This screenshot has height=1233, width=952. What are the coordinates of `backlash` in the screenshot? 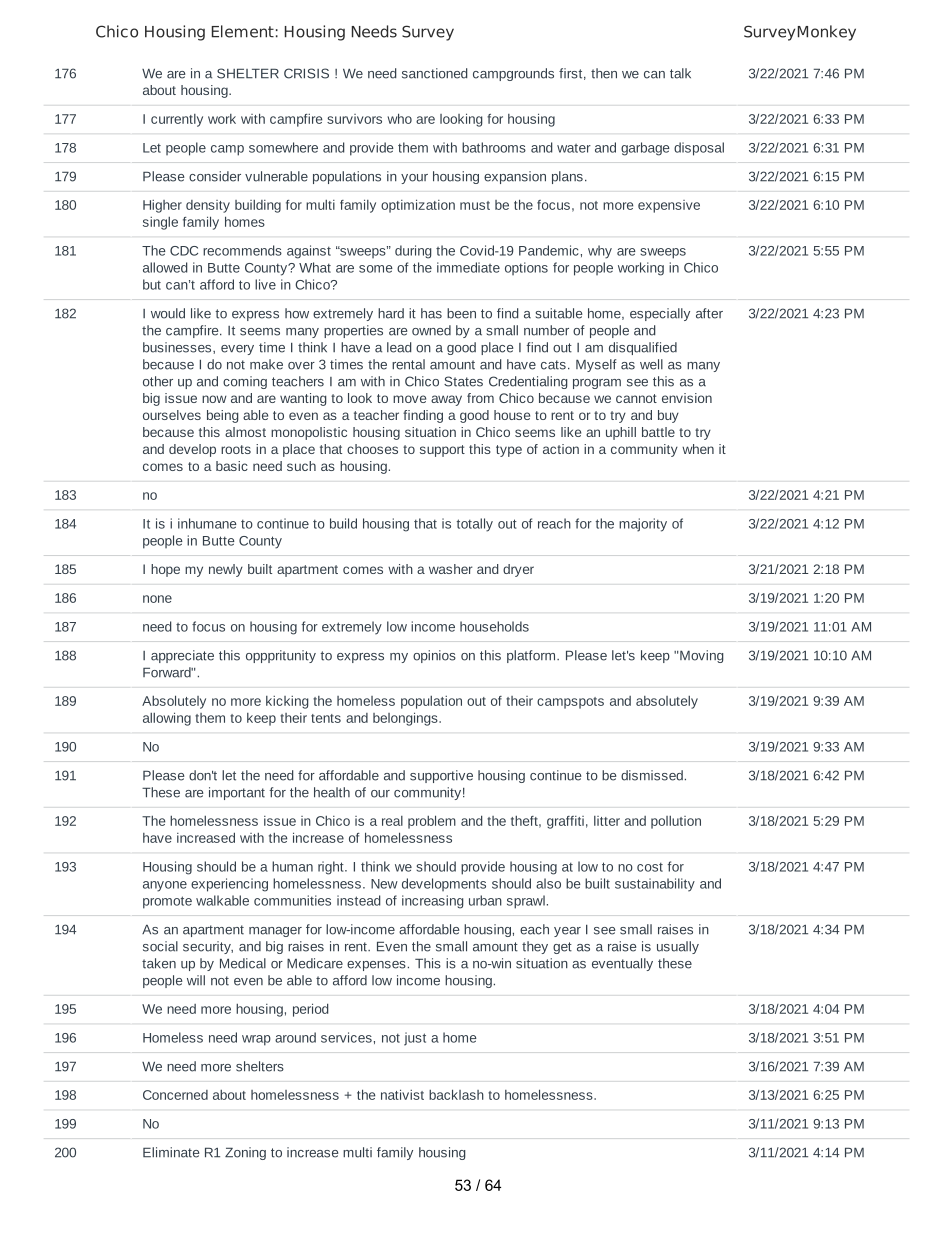 It's located at (456, 1094).
